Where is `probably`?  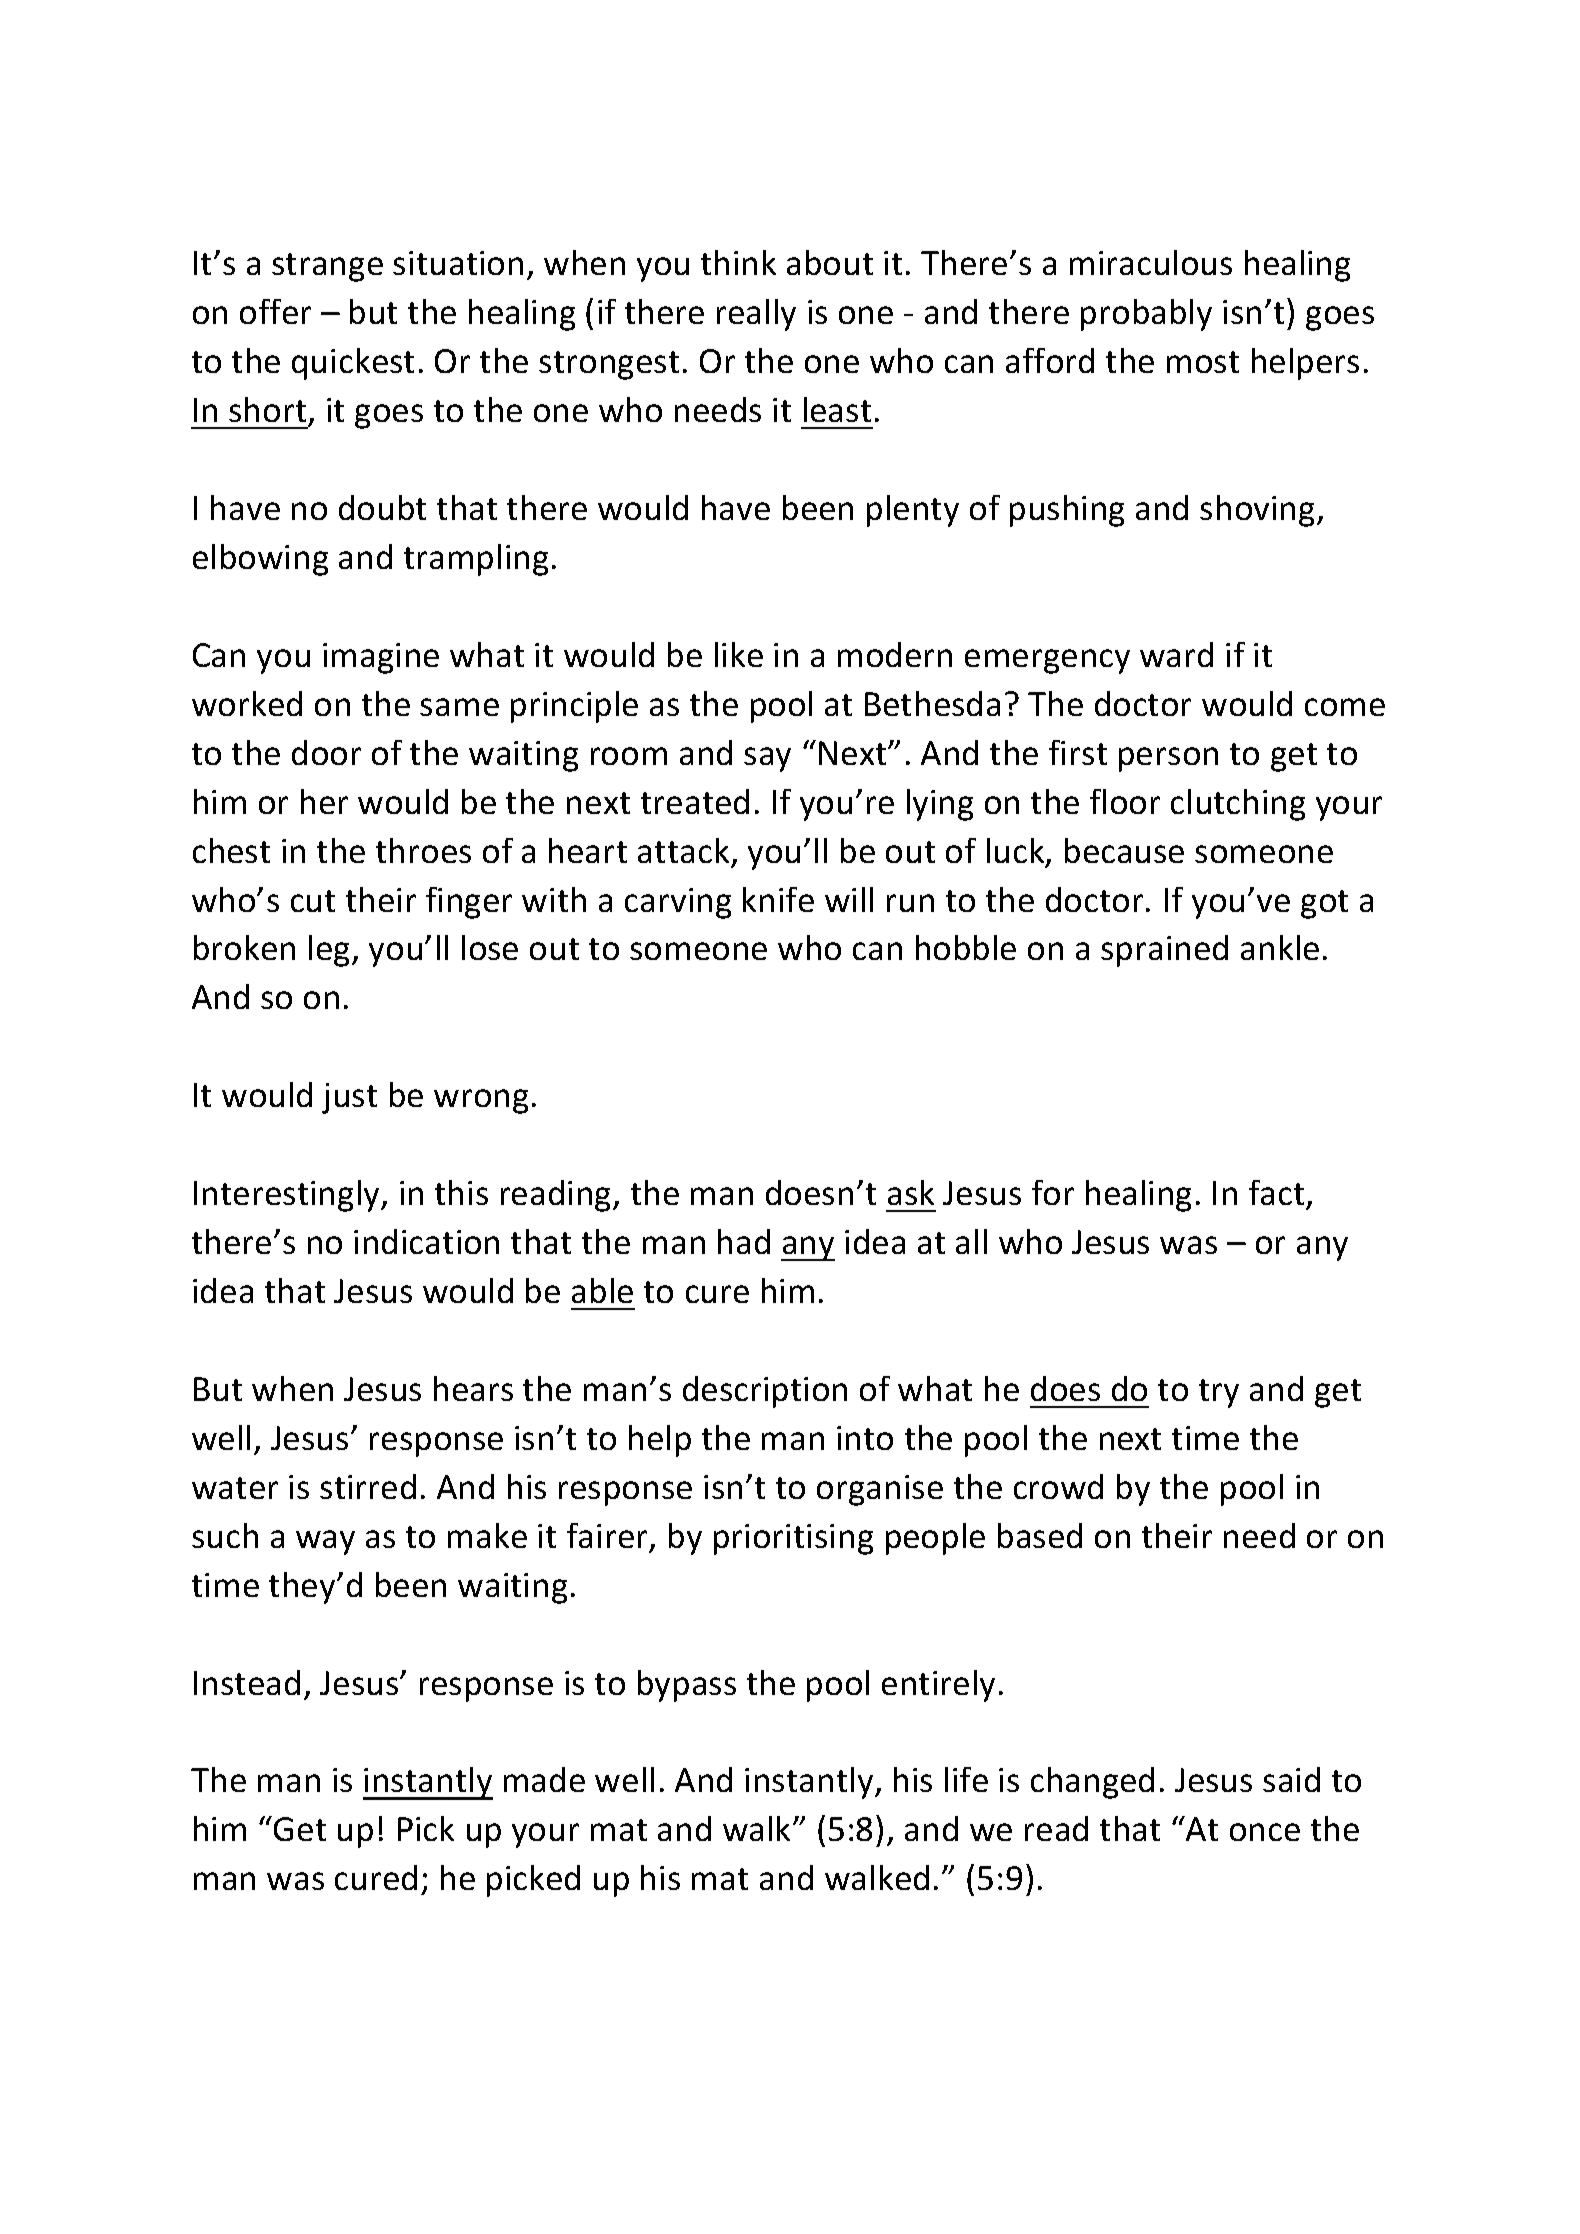 probably is located at coordinates (1146, 315).
